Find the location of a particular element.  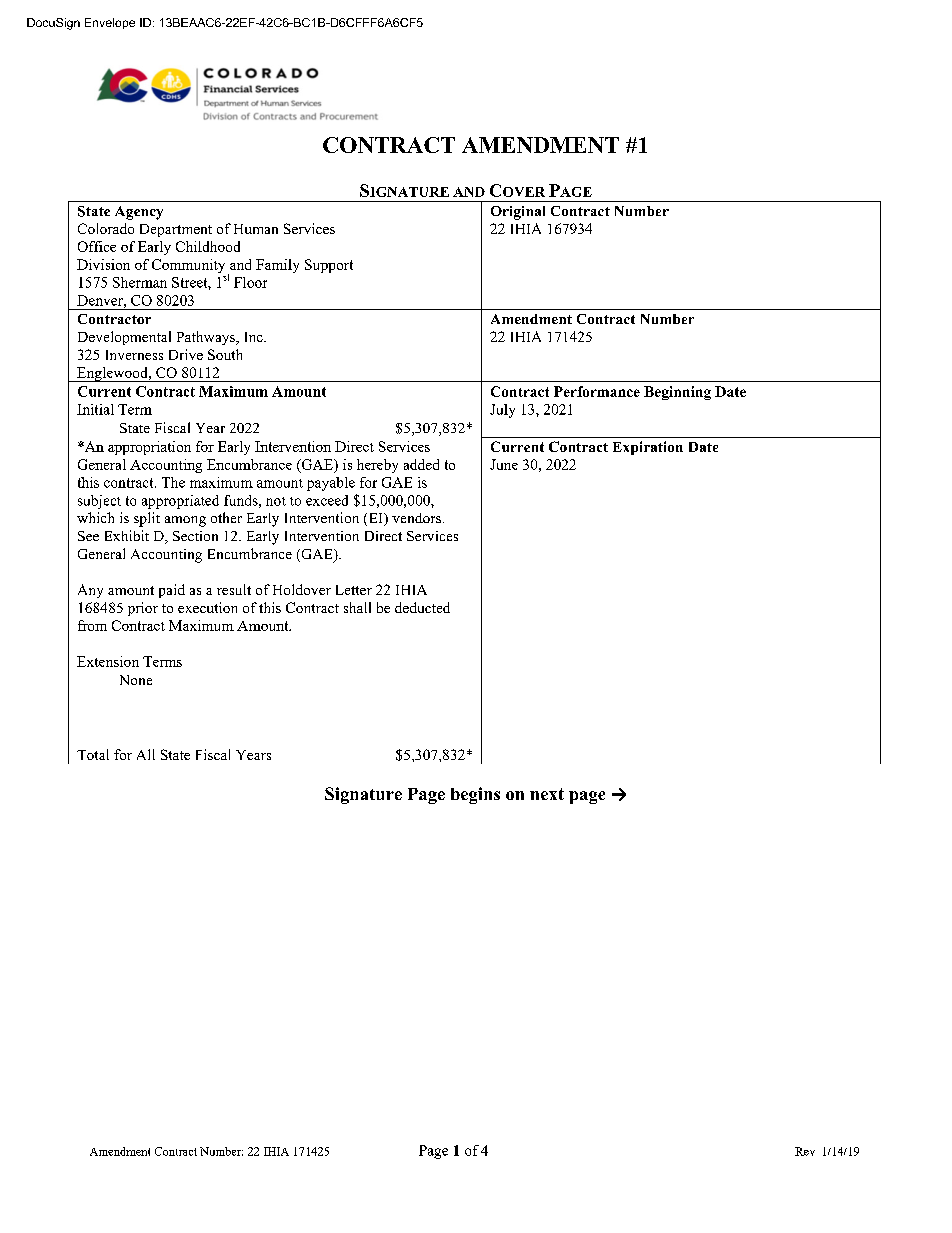

Rev is located at coordinates (805, 1151).
